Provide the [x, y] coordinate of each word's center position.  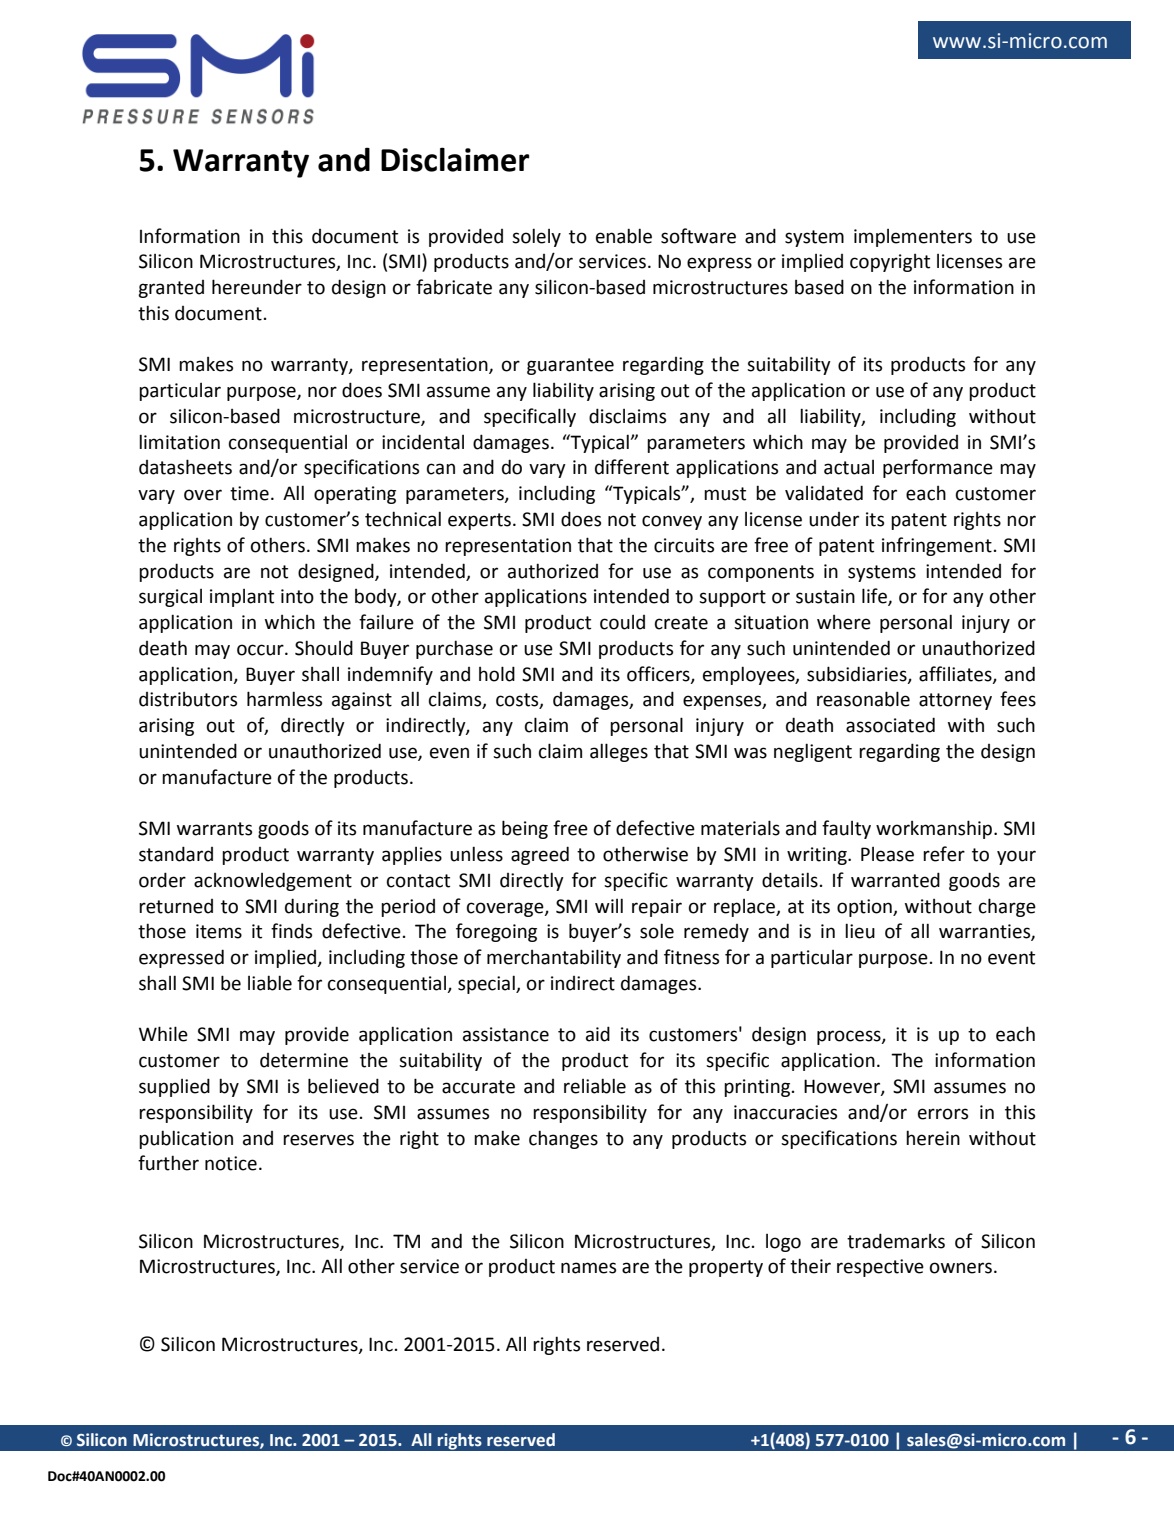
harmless [284, 699]
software [698, 236]
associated [890, 725]
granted [171, 289]
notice [231, 1163]
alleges [619, 752]
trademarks [896, 1241]
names [588, 1268]
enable [624, 236]
